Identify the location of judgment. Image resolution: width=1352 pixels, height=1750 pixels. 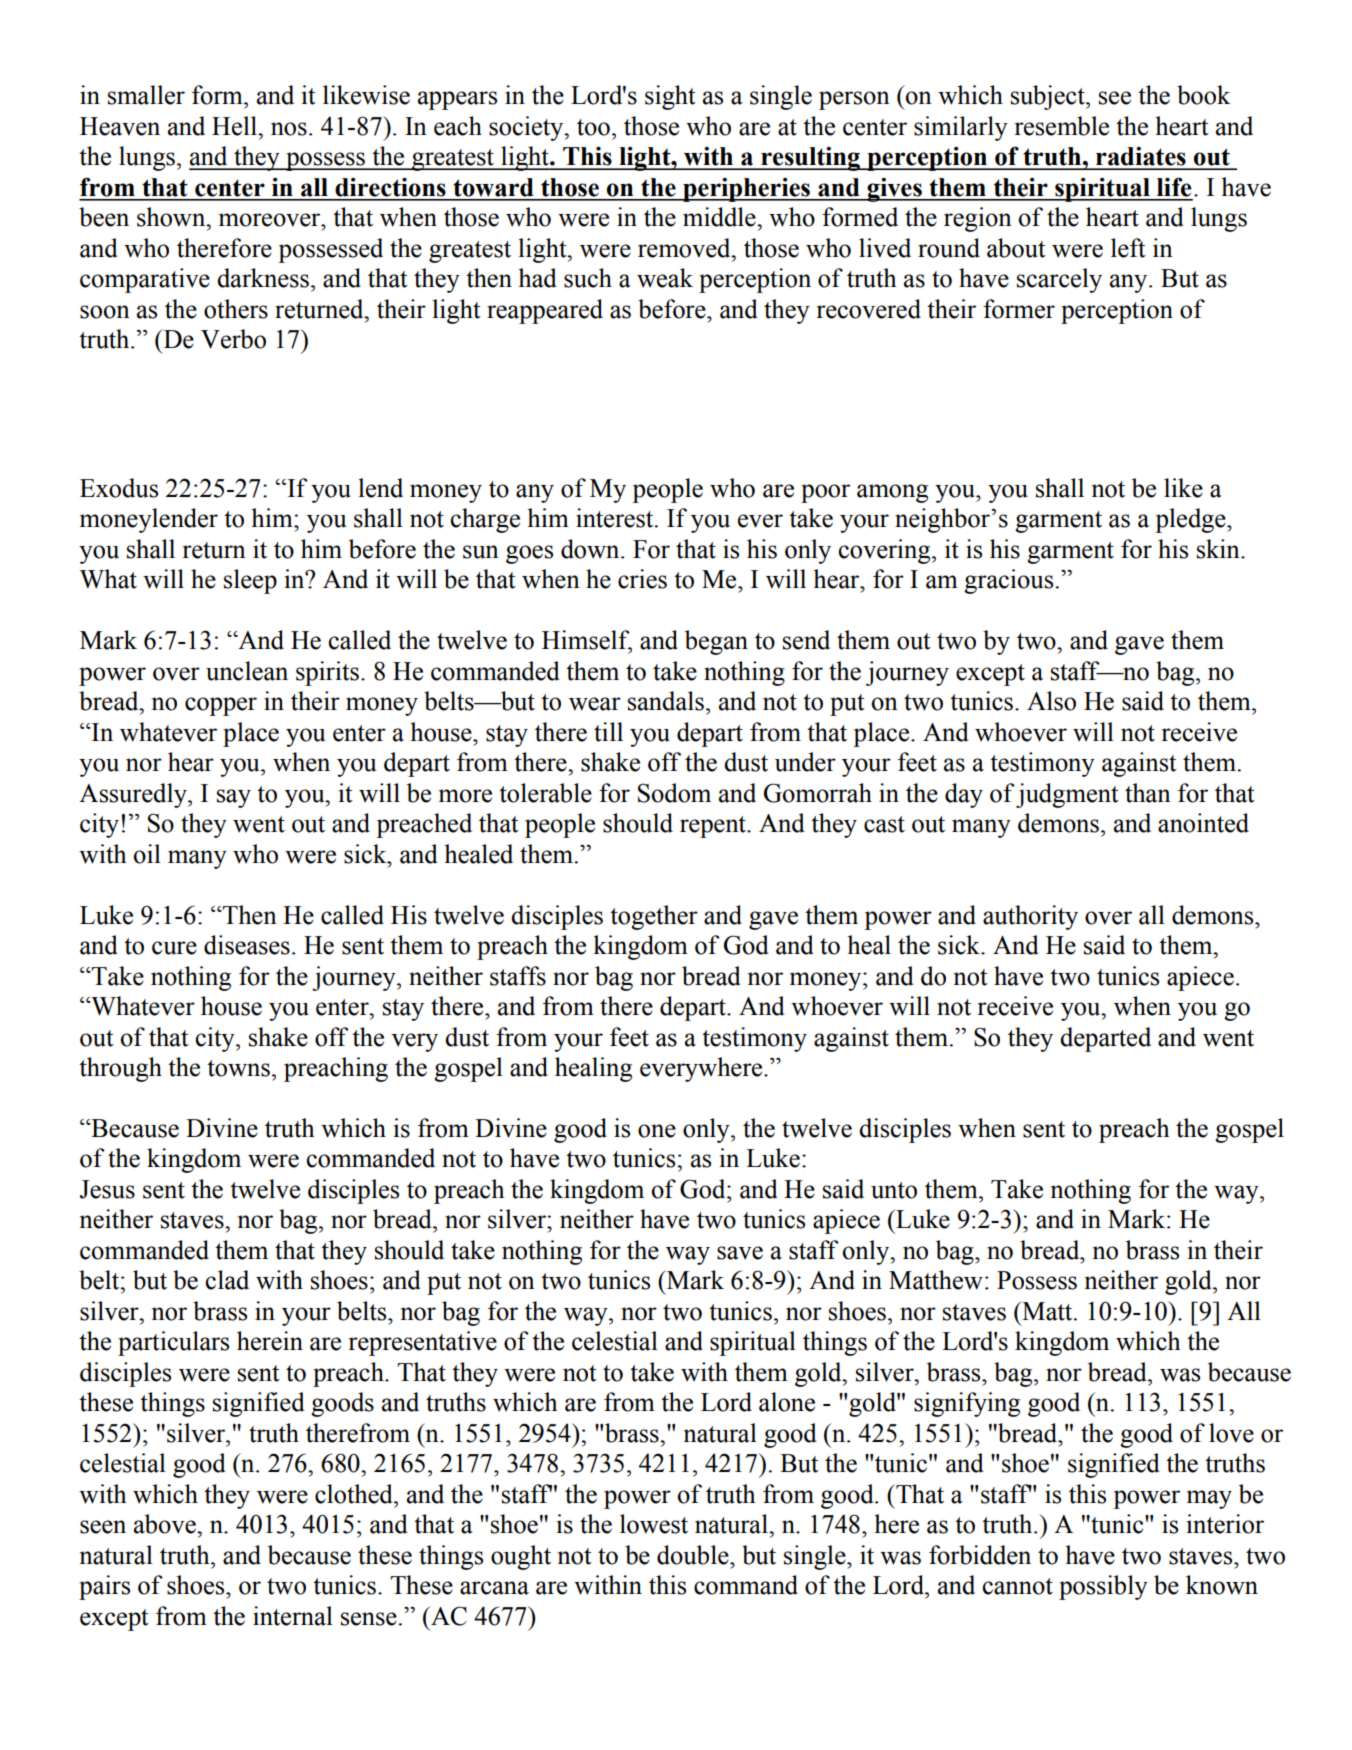
(1067, 795).
